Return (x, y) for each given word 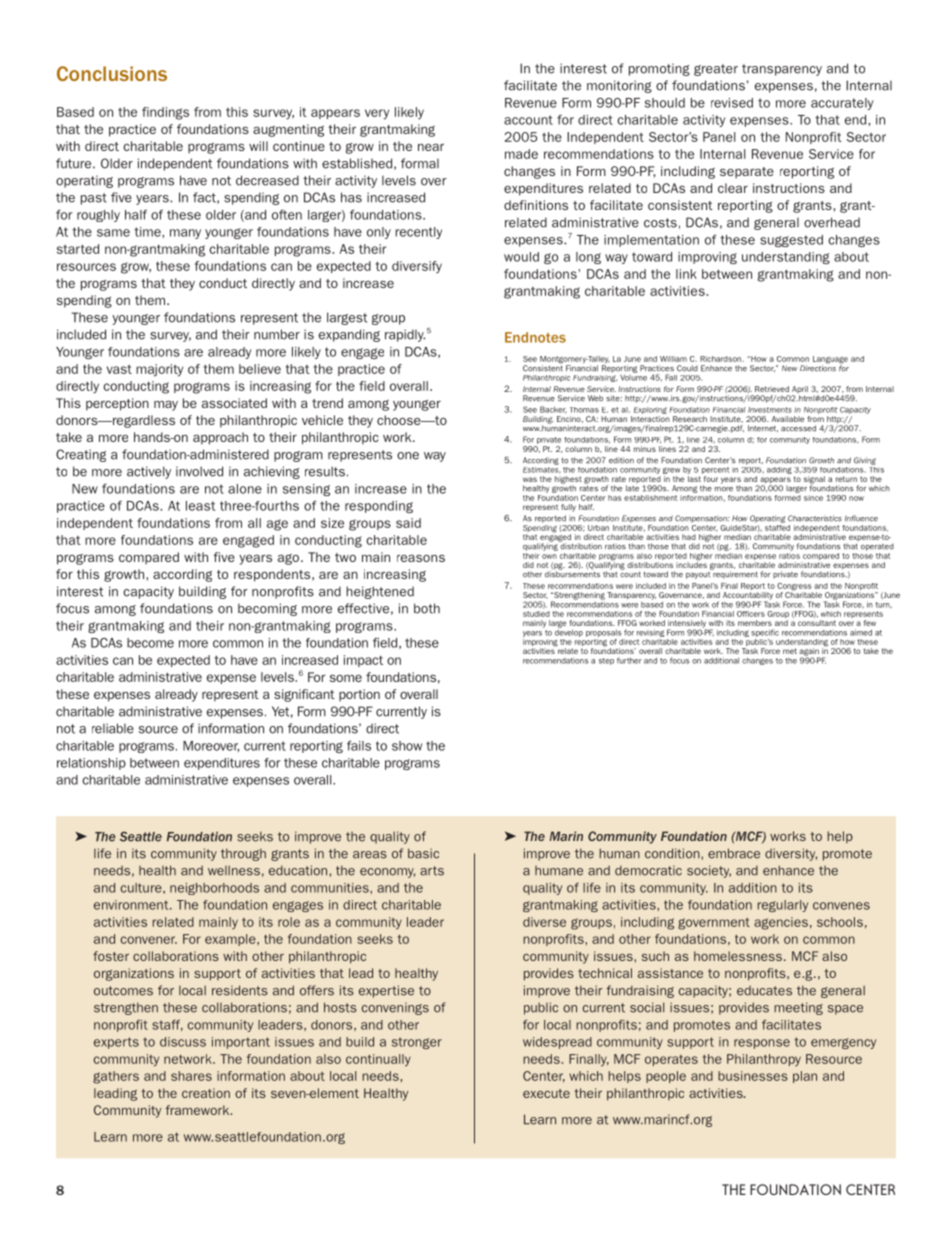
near (431, 147)
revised (732, 103)
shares (191, 1076)
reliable (113, 728)
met (790, 651)
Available (787, 419)
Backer (553, 410)
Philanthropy (764, 1060)
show (407, 746)
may (166, 405)
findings (165, 113)
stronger (417, 1043)
